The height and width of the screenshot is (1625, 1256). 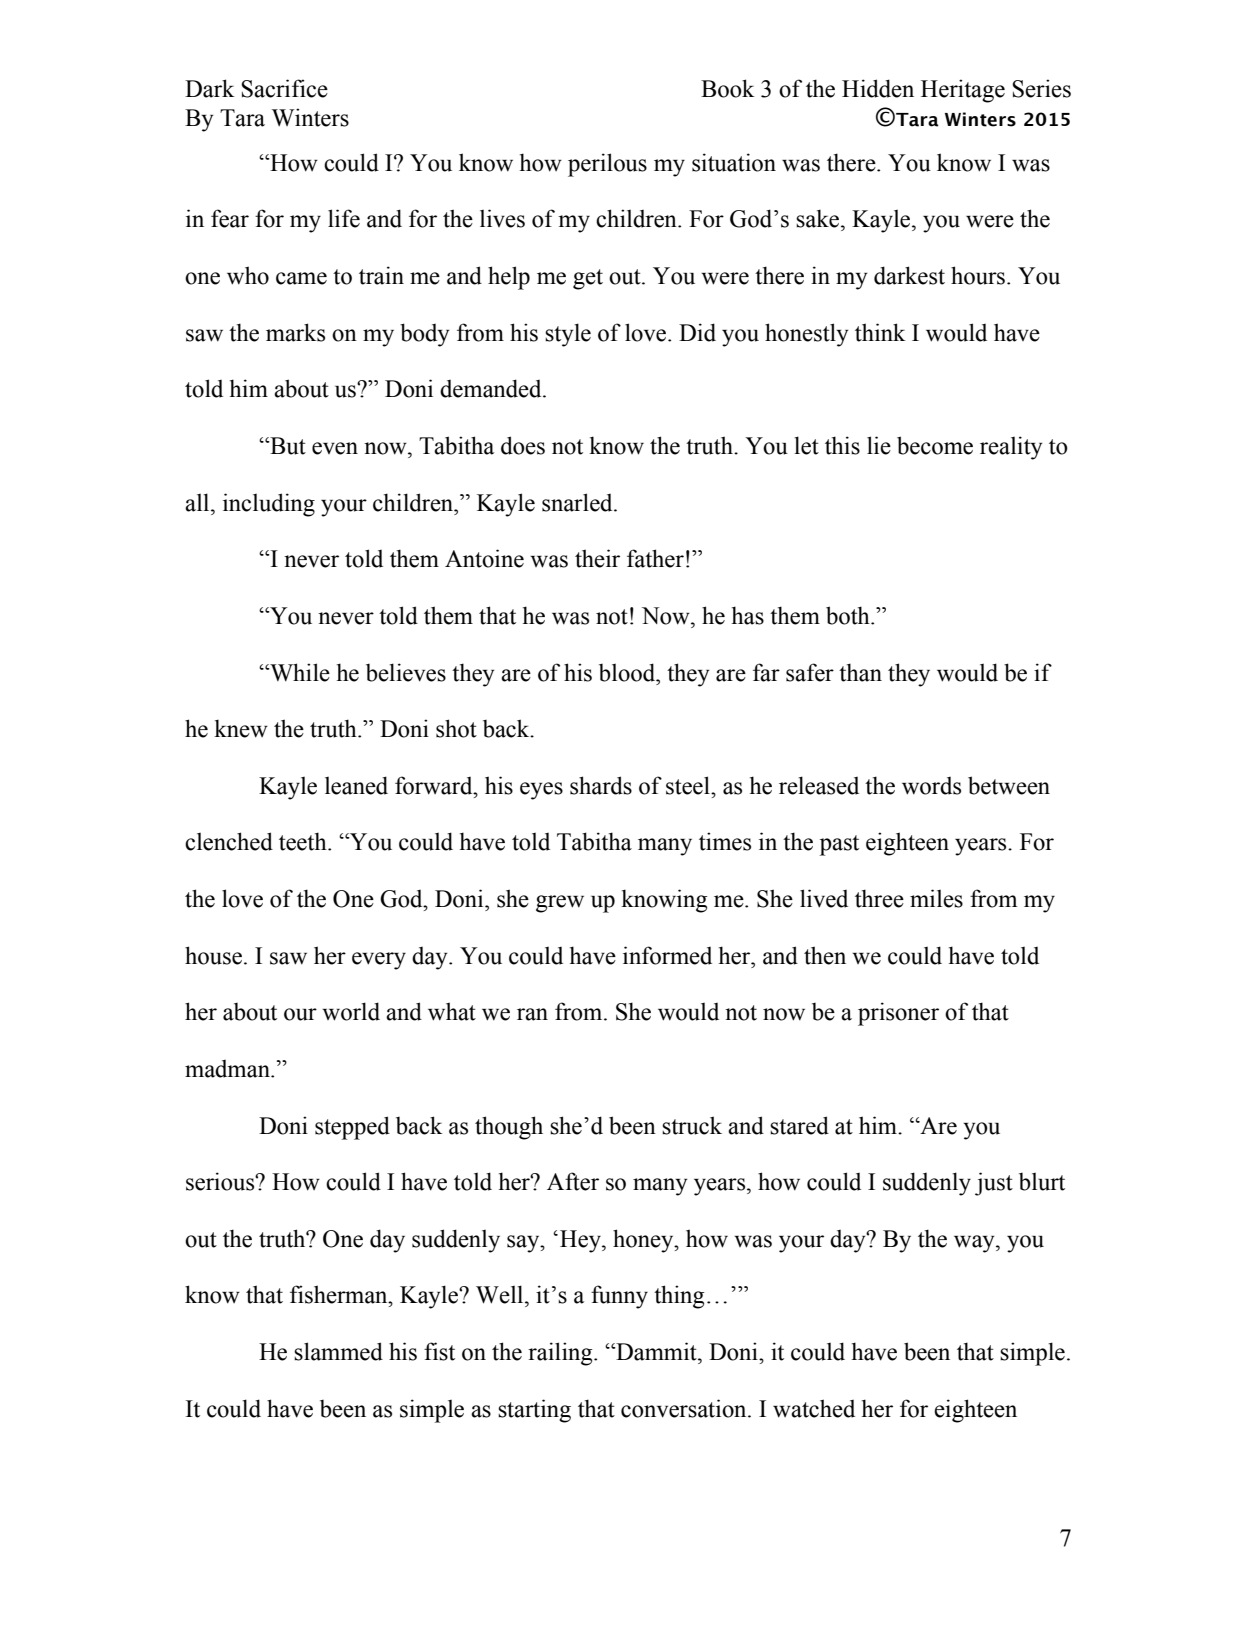 What do you see at coordinates (241, 728) in the screenshot?
I see `knew` at bounding box center [241, 728].
